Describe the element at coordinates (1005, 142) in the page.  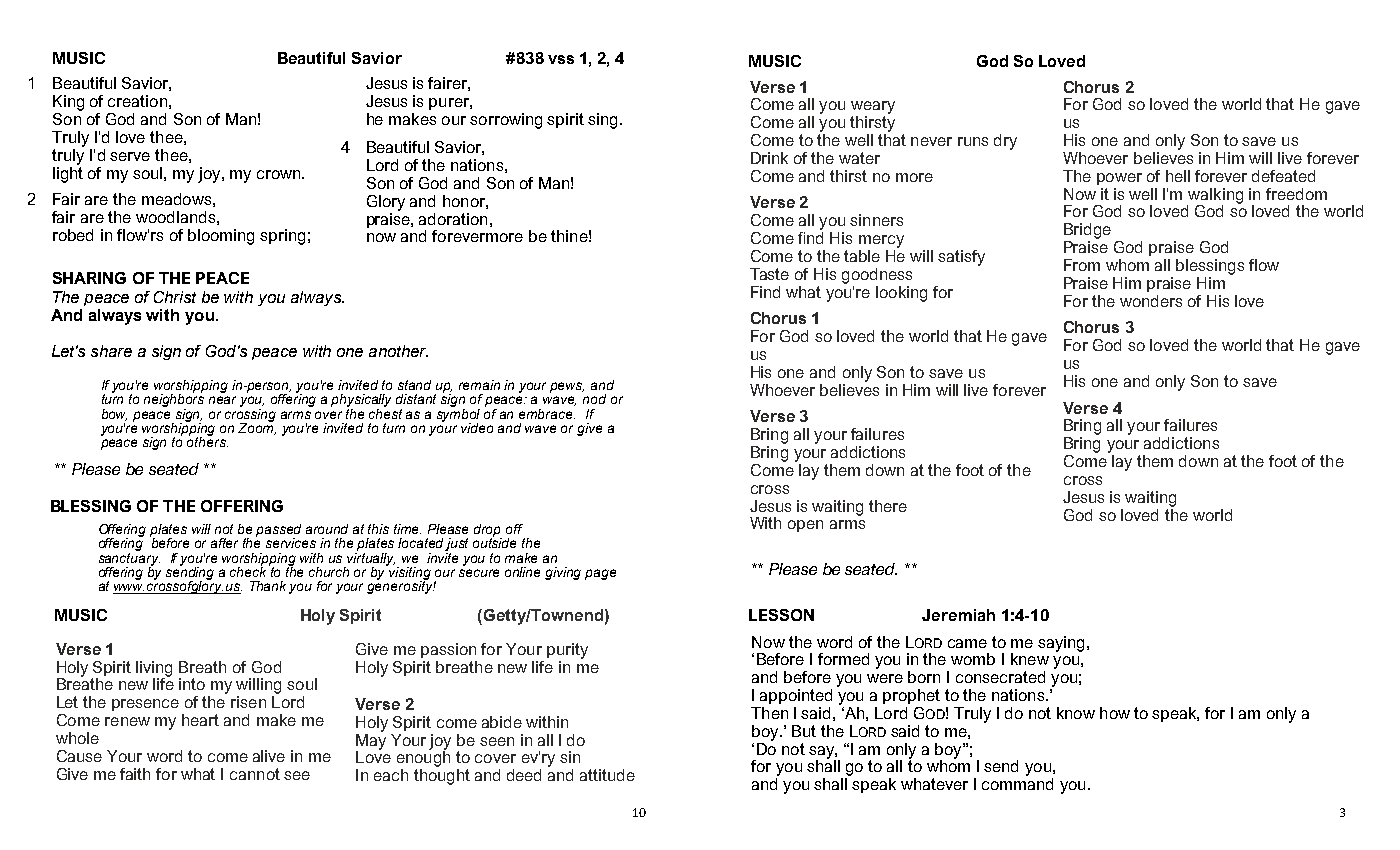
I see `dry` at that location.
